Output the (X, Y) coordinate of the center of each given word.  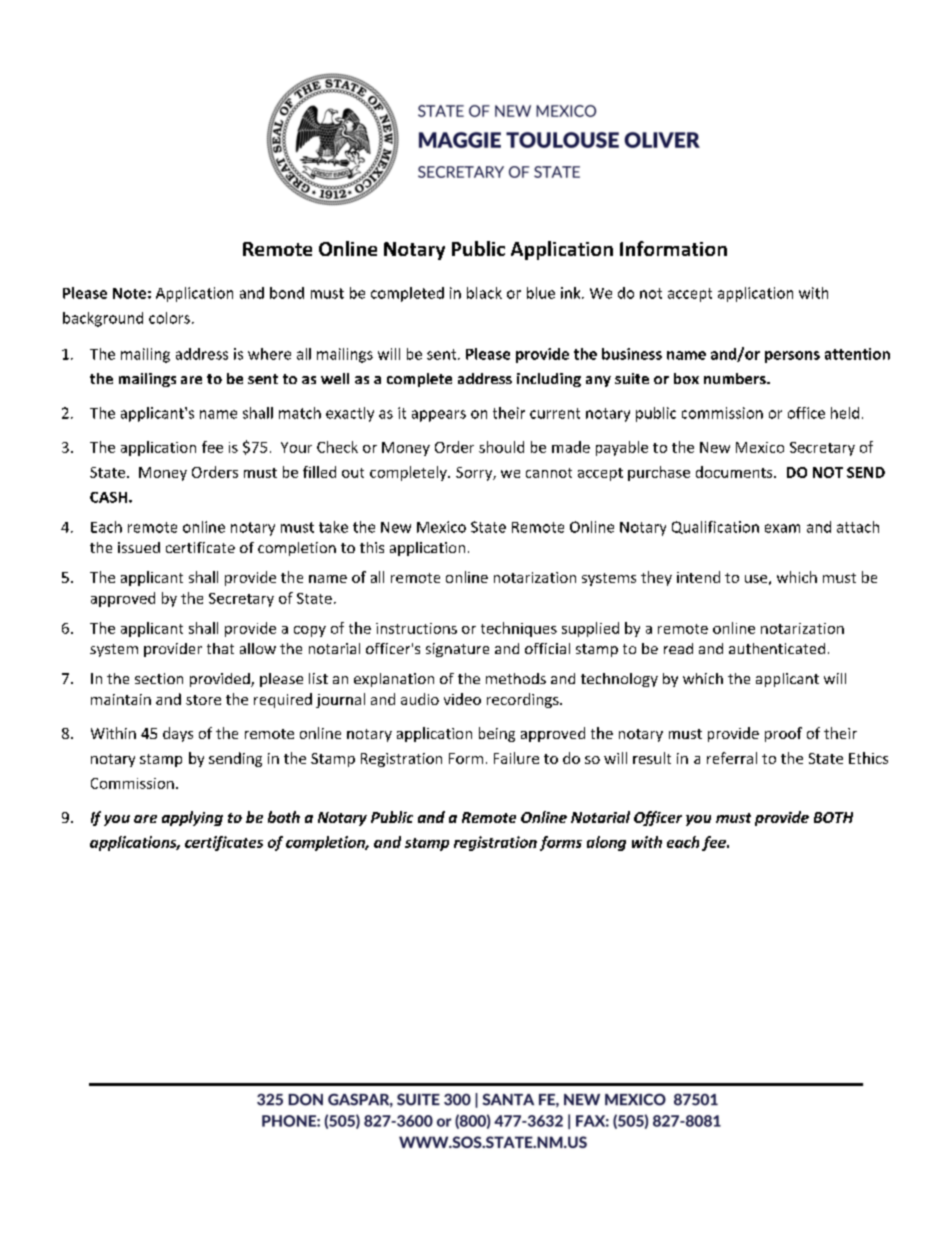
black (484, 293)
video (462, 699)
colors (169, 318)
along (606, 843)
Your (296, 447)
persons (792, 357)
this (372, 547)
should (501, 447)
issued (139, 547)
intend (698, 577)
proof (783, 734)
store (203, 700)
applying (192, 818)
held (845, 413)
